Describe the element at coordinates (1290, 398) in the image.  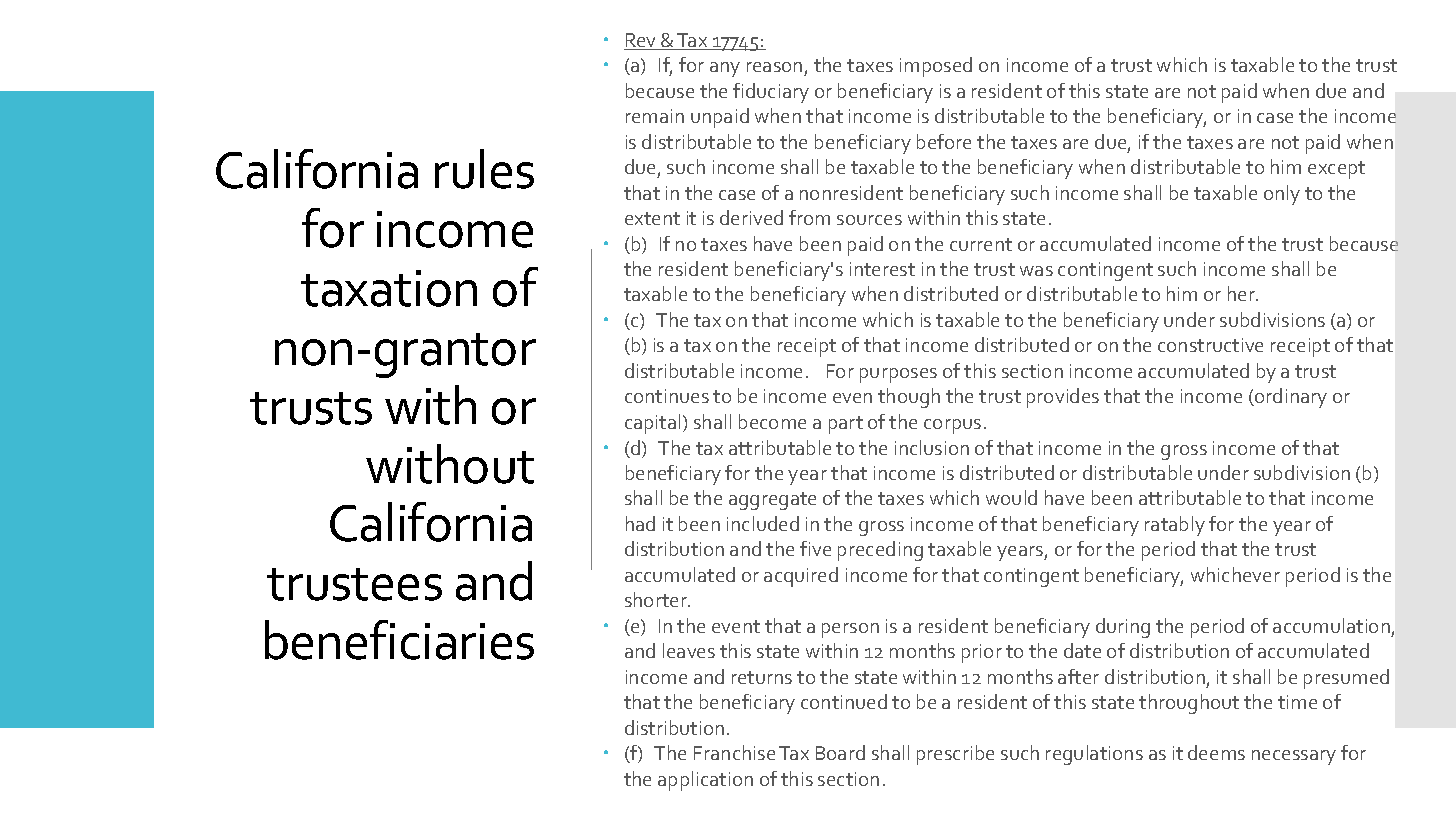
I see `ordinary` at that location.
